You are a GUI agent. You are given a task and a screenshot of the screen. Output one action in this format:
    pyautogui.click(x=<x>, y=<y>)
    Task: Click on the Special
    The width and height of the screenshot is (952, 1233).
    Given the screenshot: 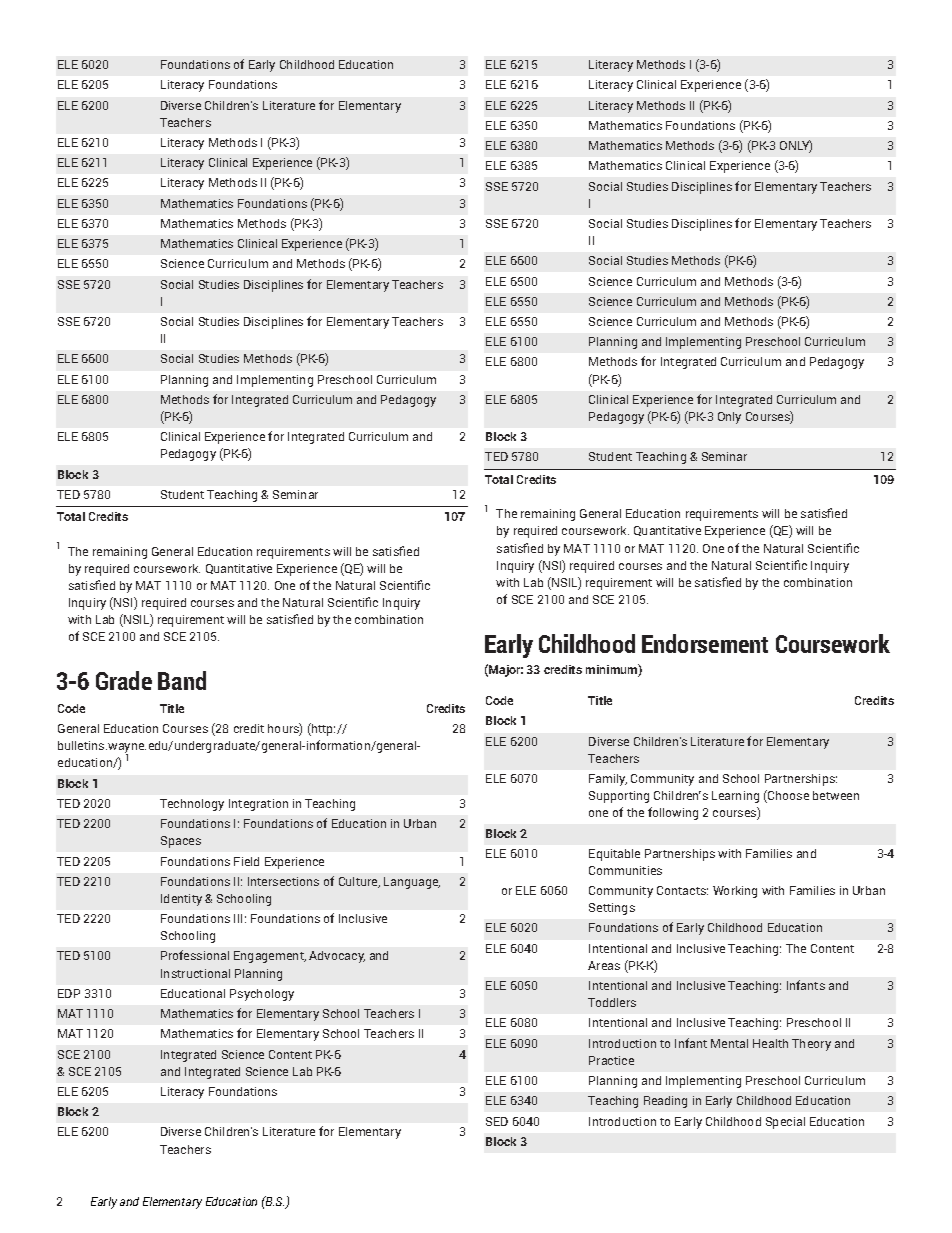 What is the action you would take?
    pyautogui.click(x=785, y=1123)
